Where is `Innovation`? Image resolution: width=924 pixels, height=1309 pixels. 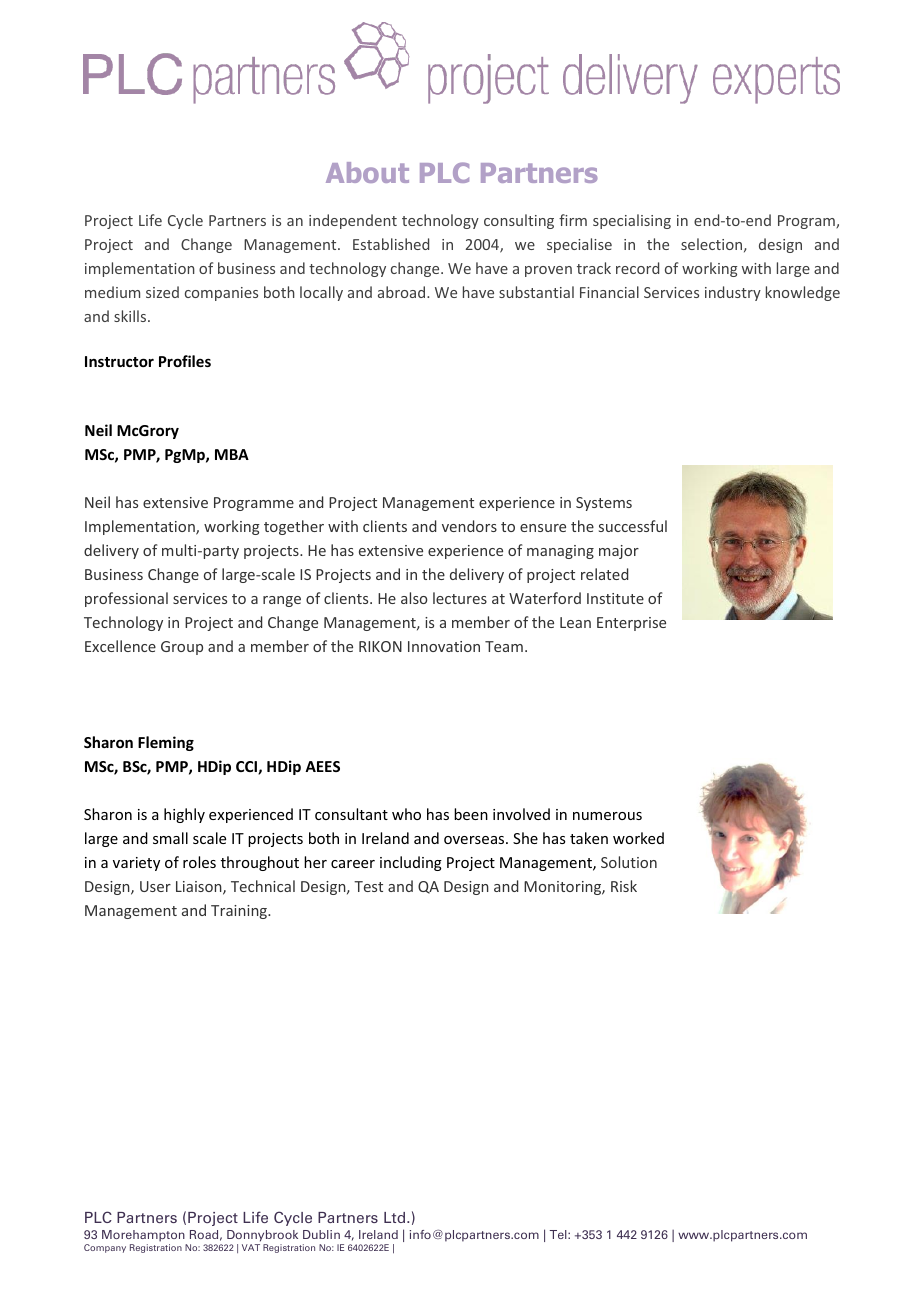
Innovation is located at coordinates (444, 646).
